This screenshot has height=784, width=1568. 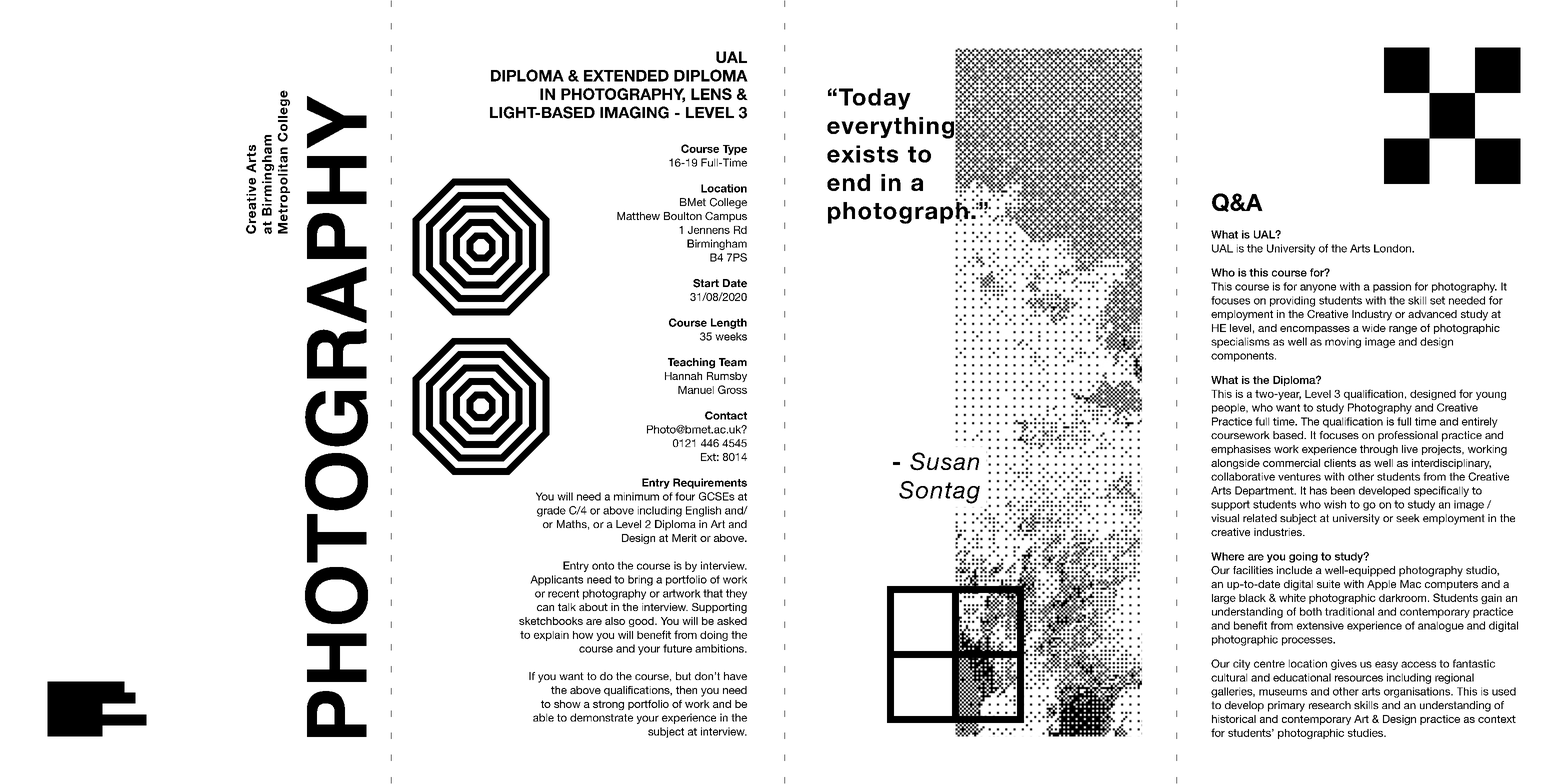 I want to click on Requirements, so click(x=710, y=483).
